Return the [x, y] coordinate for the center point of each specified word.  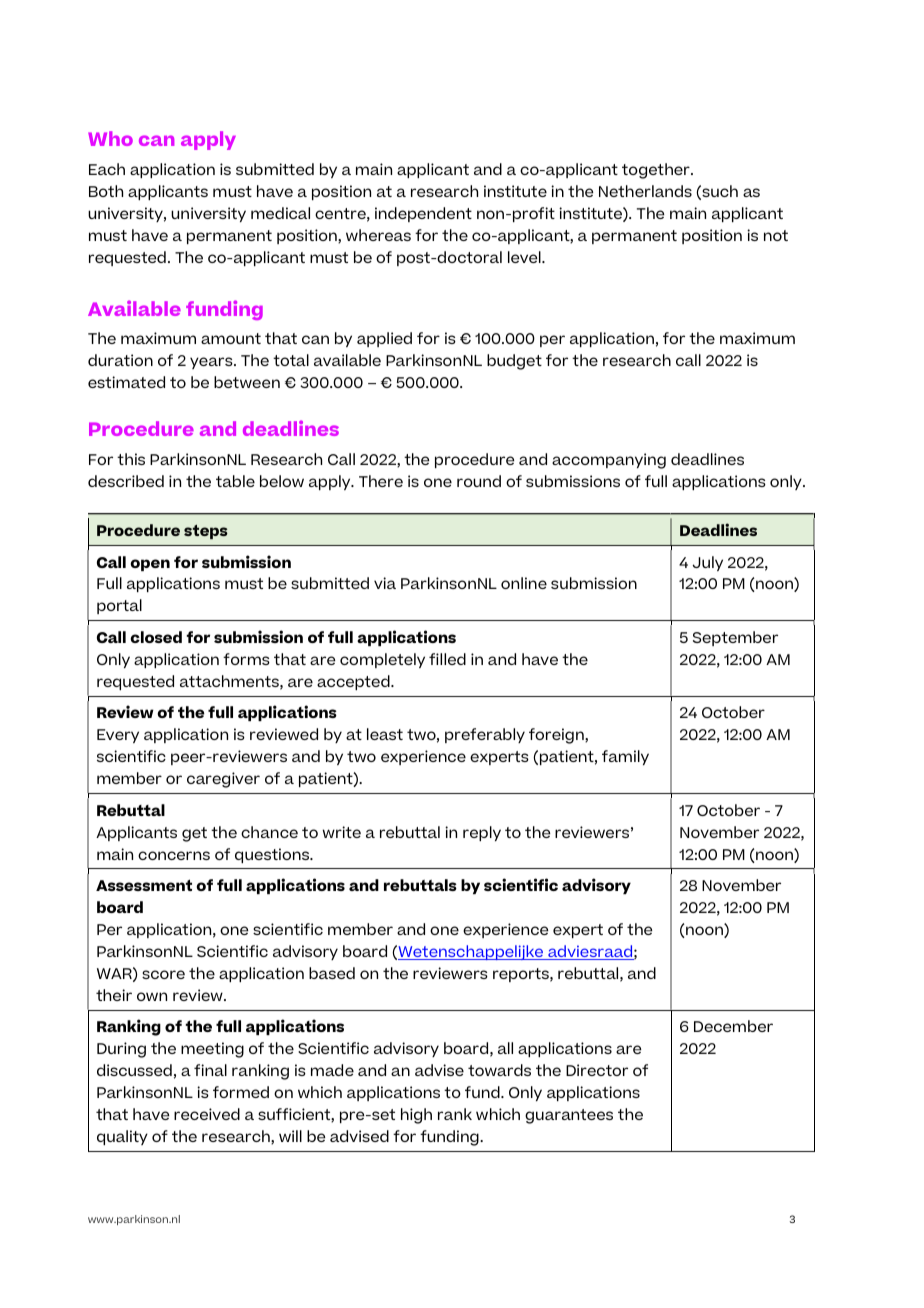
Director [597, 1070]
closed [156, 637]
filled [447, 659]
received [207, 1114]
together [657, 171]
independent [423, 214]
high [416, 1116]
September [735, 638]
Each [107, 169]
